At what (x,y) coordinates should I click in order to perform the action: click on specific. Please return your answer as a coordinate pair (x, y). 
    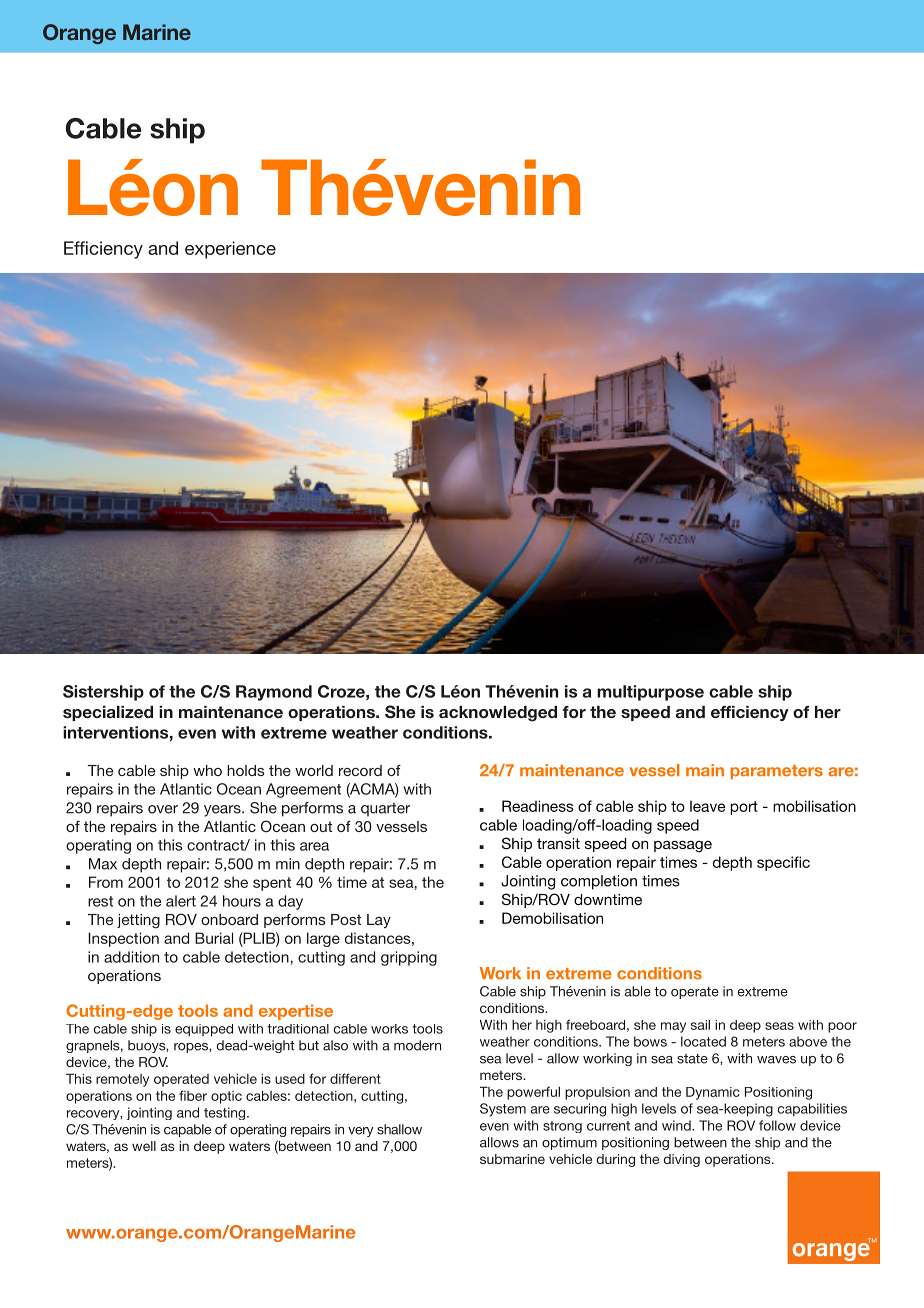
    Looking at the image, I should click on (783, 863).
